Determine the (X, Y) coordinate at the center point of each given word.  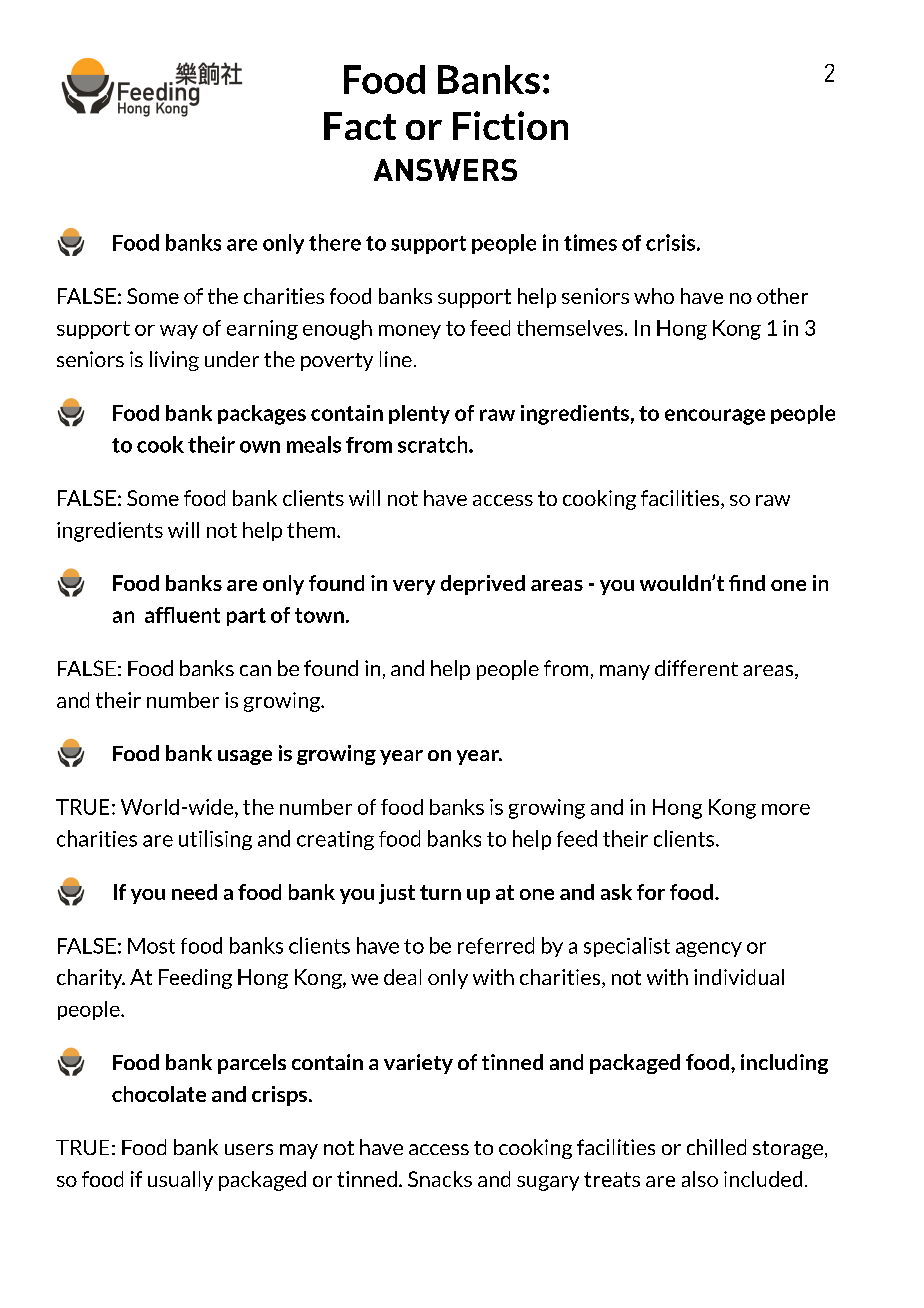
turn (440, 892)
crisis (672, 242)
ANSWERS (445, 170)
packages (262, 415)
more (786, 809)
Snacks (440, 1179)
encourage (715, 417)
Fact (360, 126)
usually (180, 1181)
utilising (215, 840)
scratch (434, 444)
